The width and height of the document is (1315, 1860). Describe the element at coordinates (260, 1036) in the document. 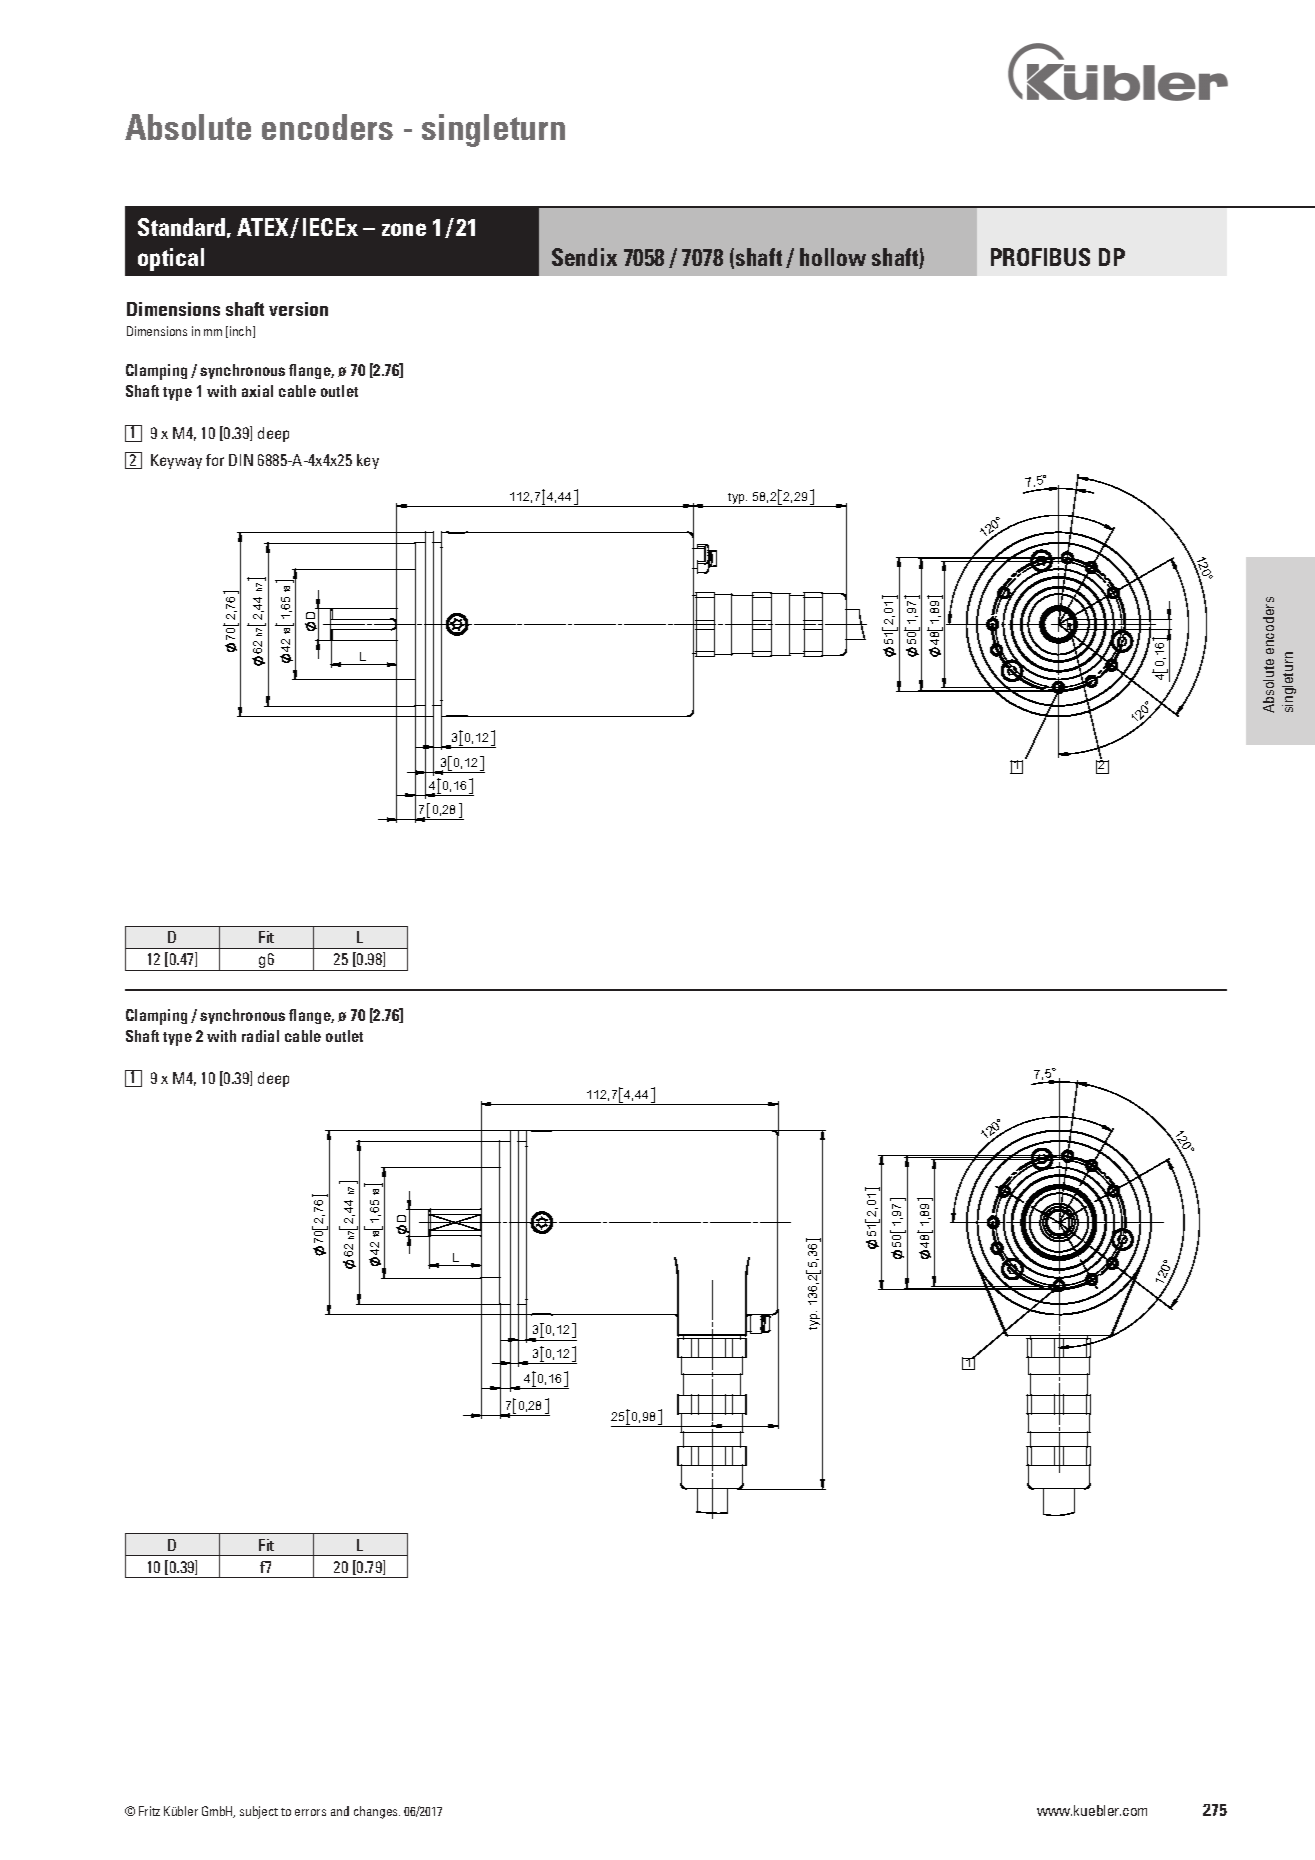

I see `radial` at that location.
